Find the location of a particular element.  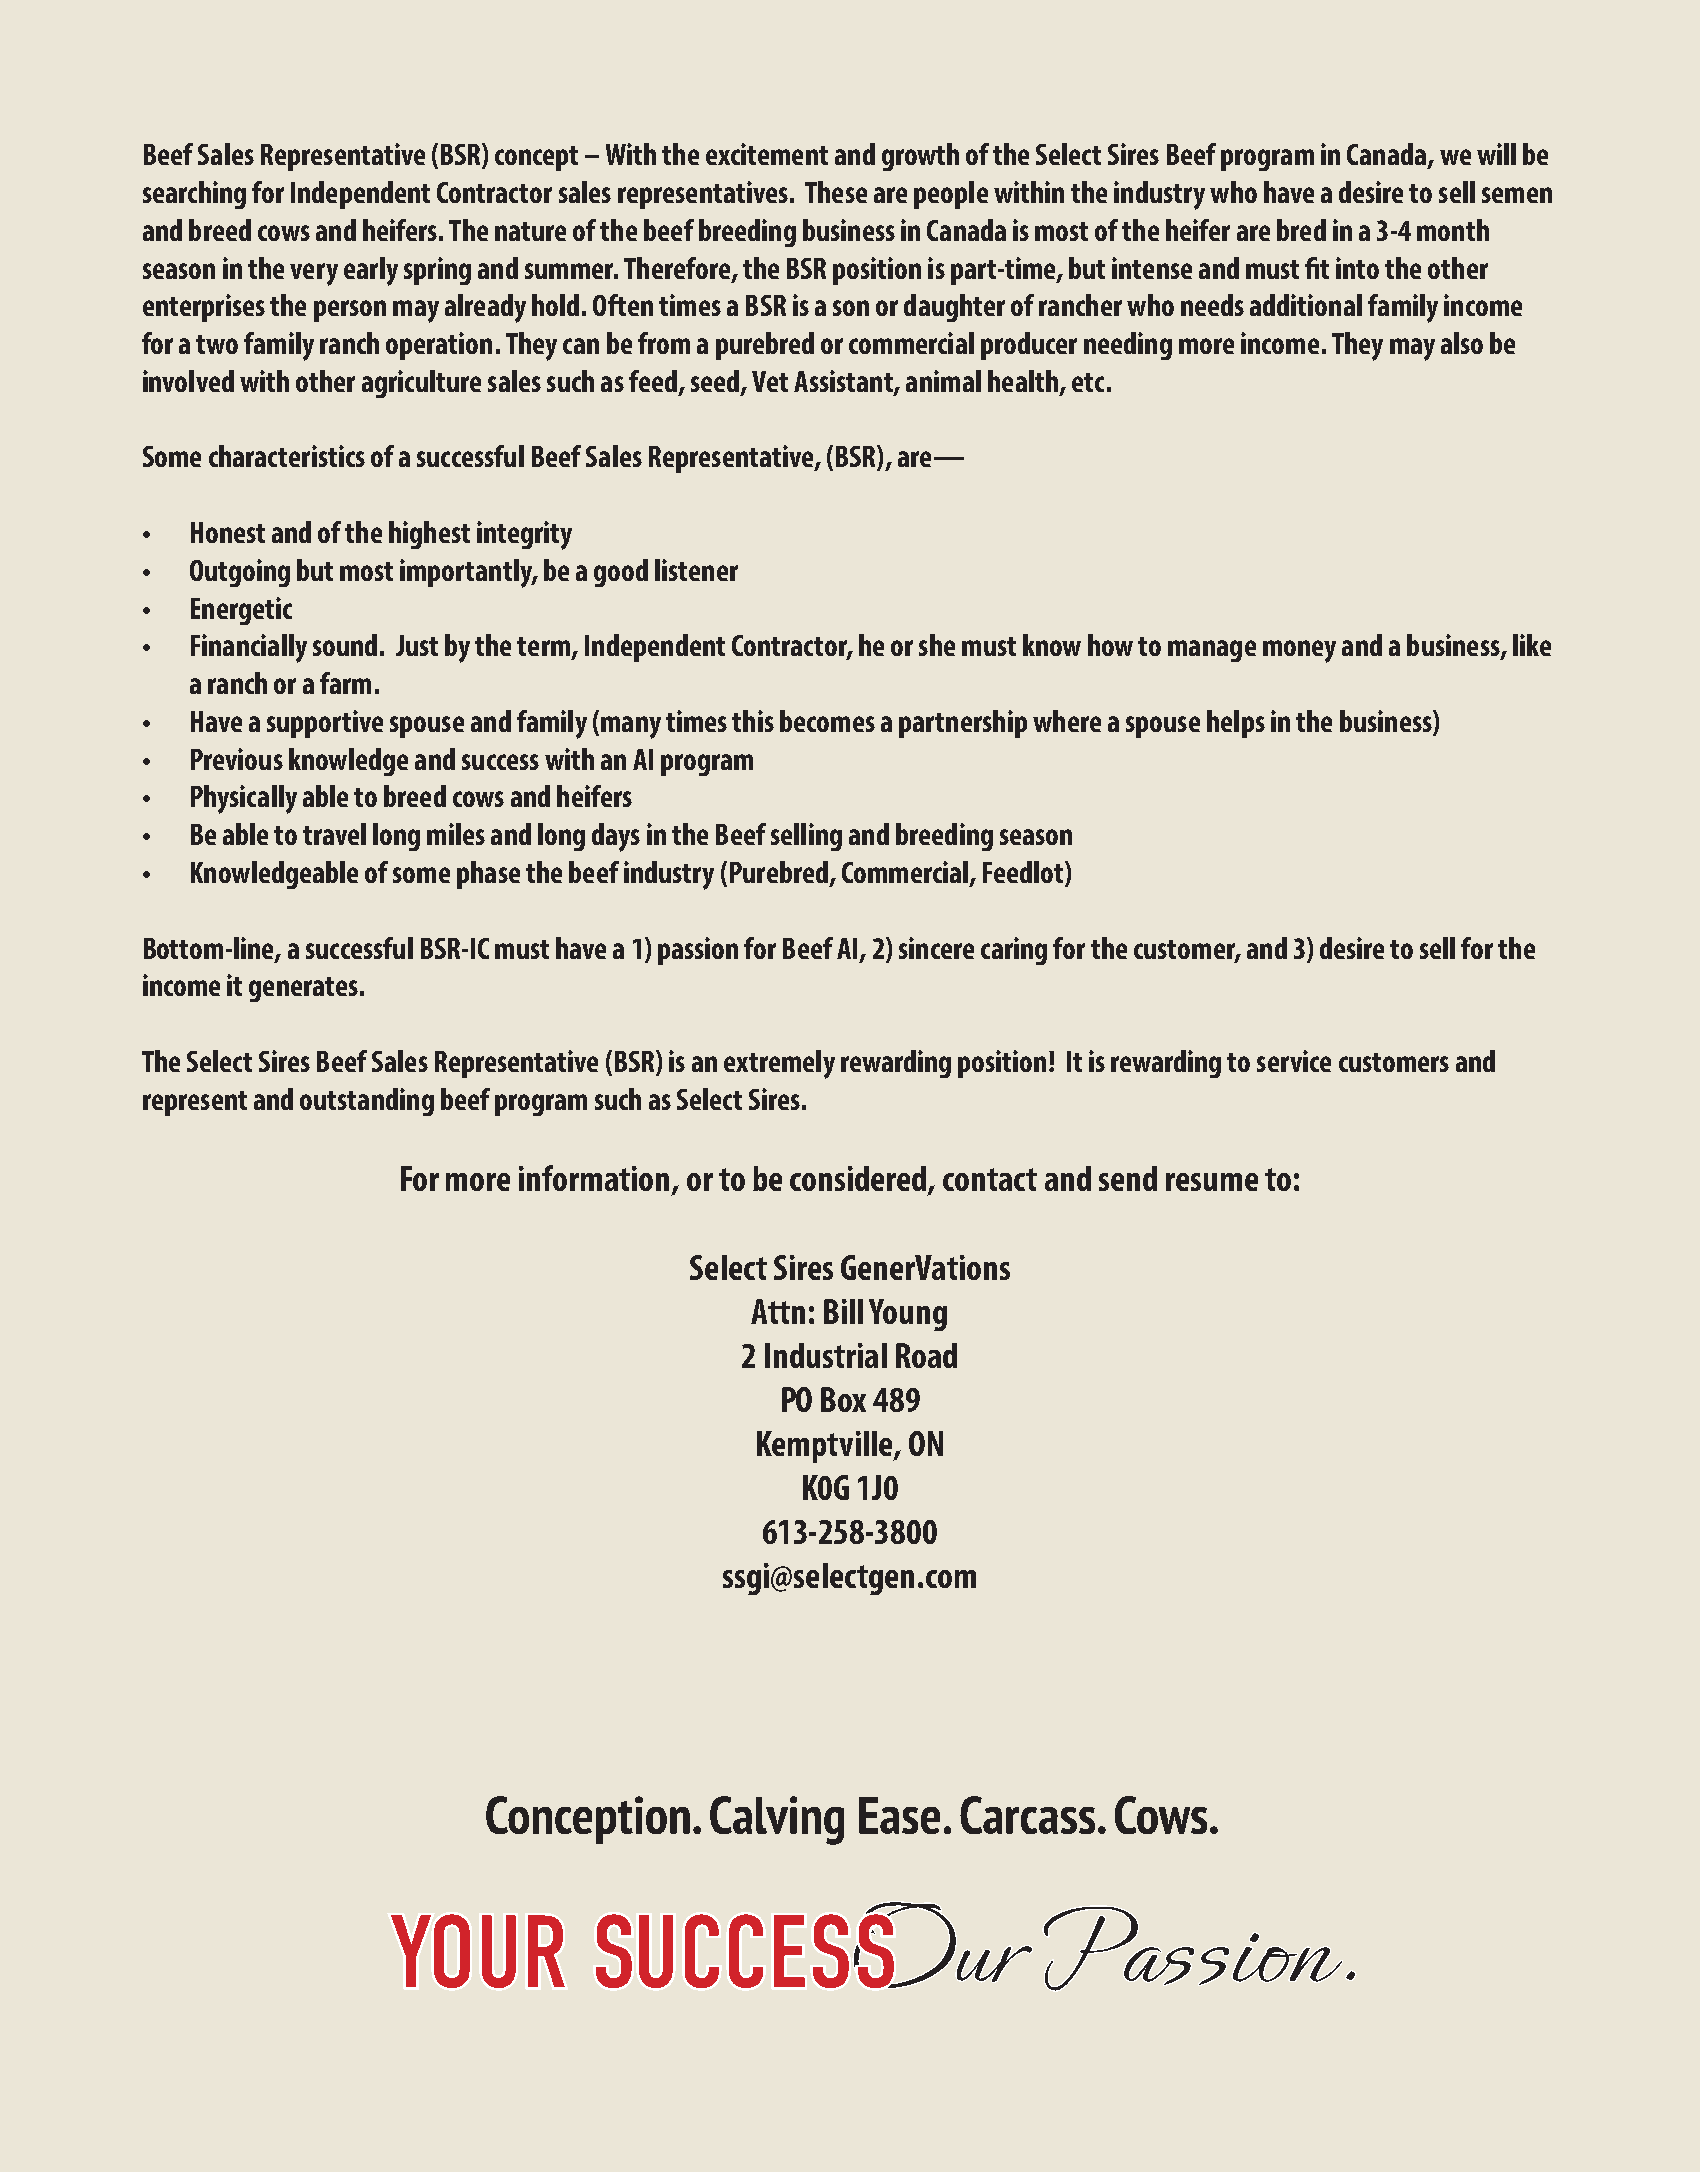

helps is located at coordinates (1236, 724).
